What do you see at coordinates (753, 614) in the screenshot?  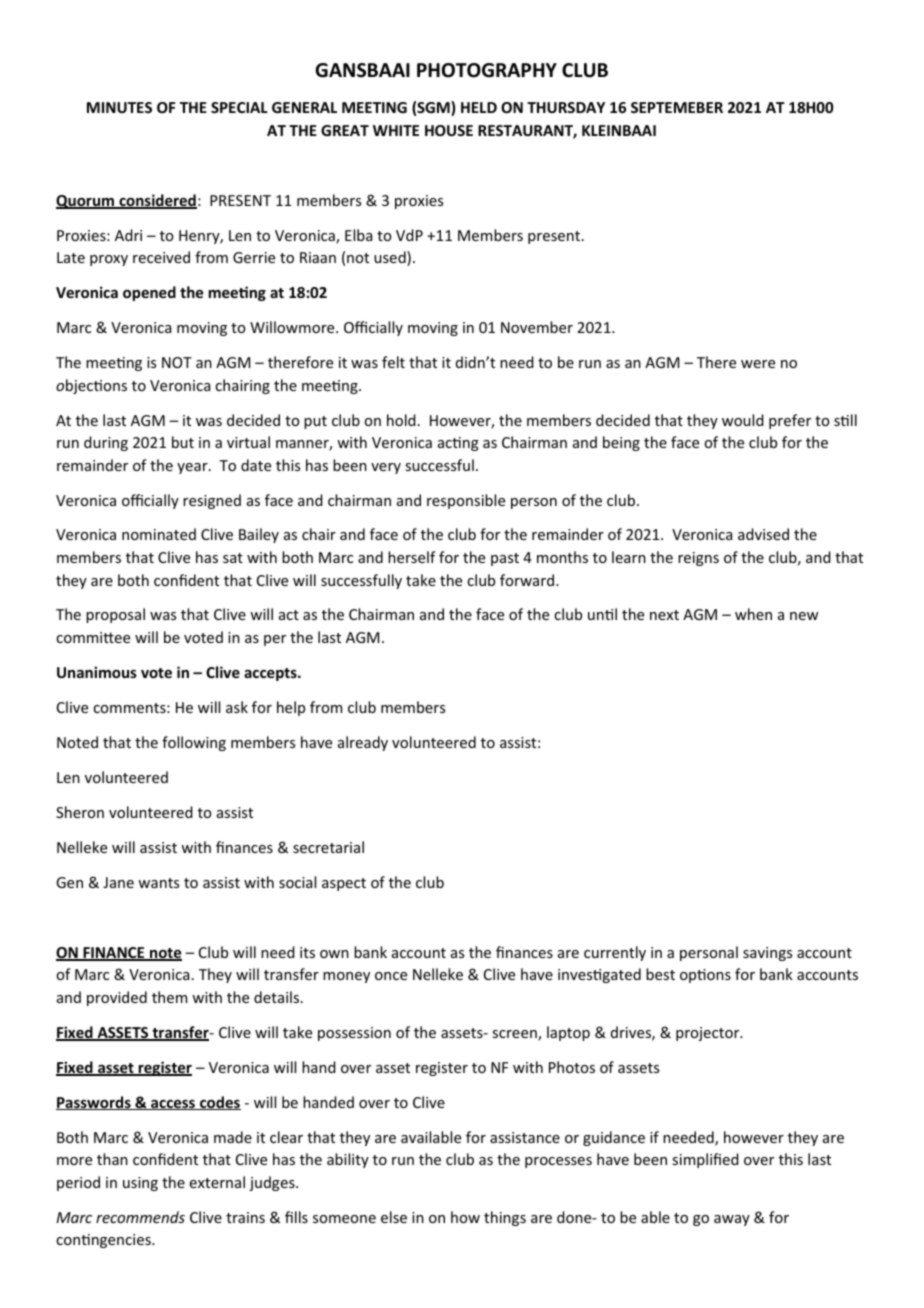 I see `when` at bounding box center [753, 614].
